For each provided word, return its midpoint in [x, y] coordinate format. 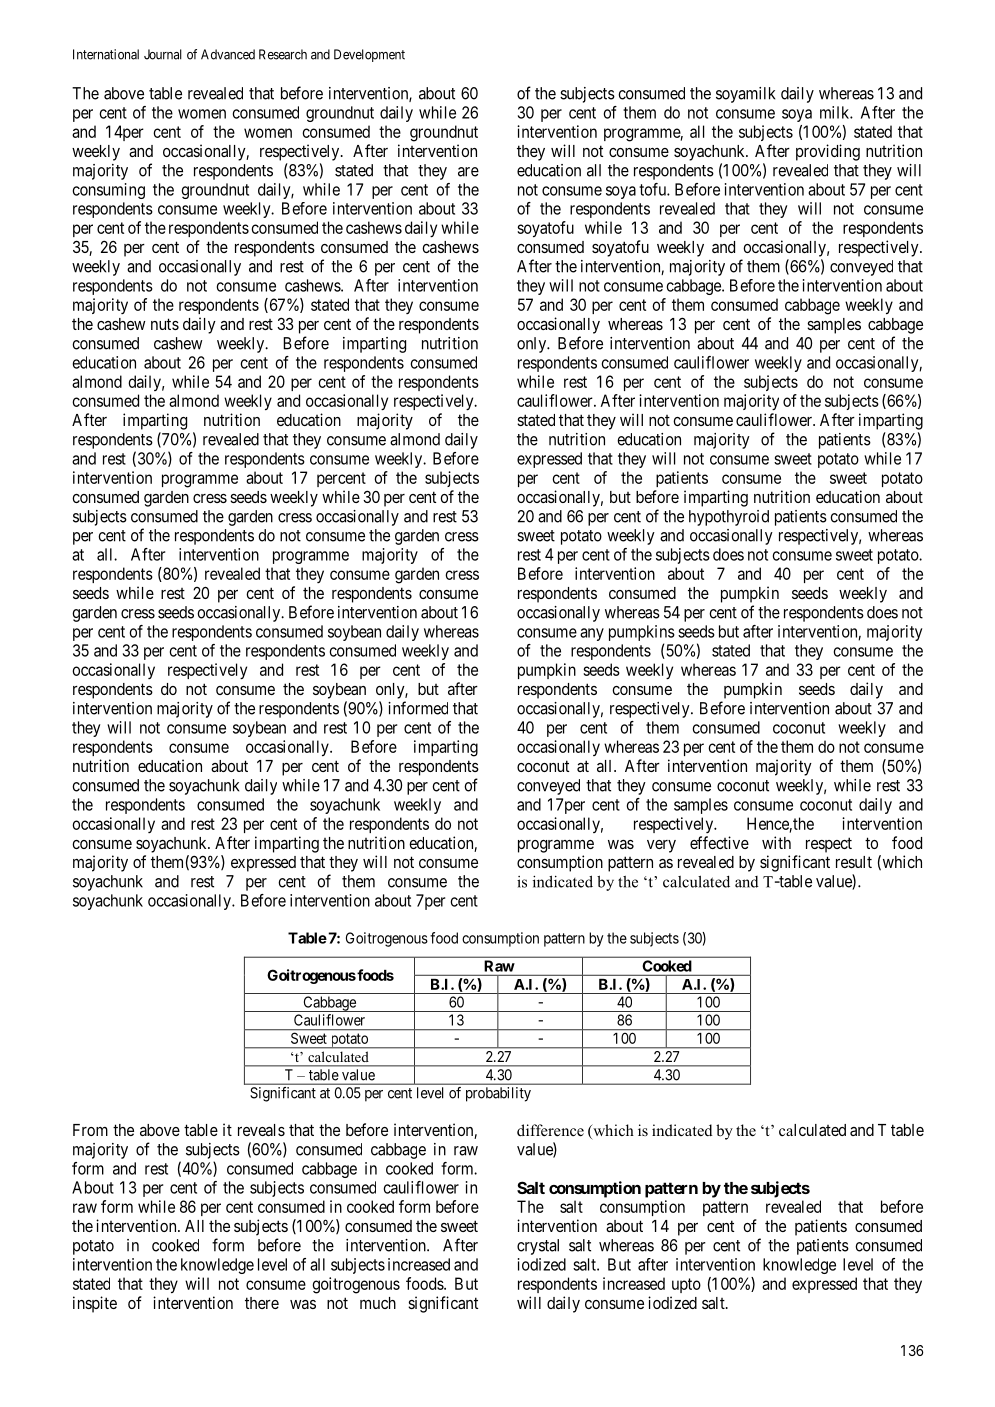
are [468, 172]
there [262, 1303]
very [661, 846]
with [776, 842]
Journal [163, 54]
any [592, 634]
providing [828, 152]
